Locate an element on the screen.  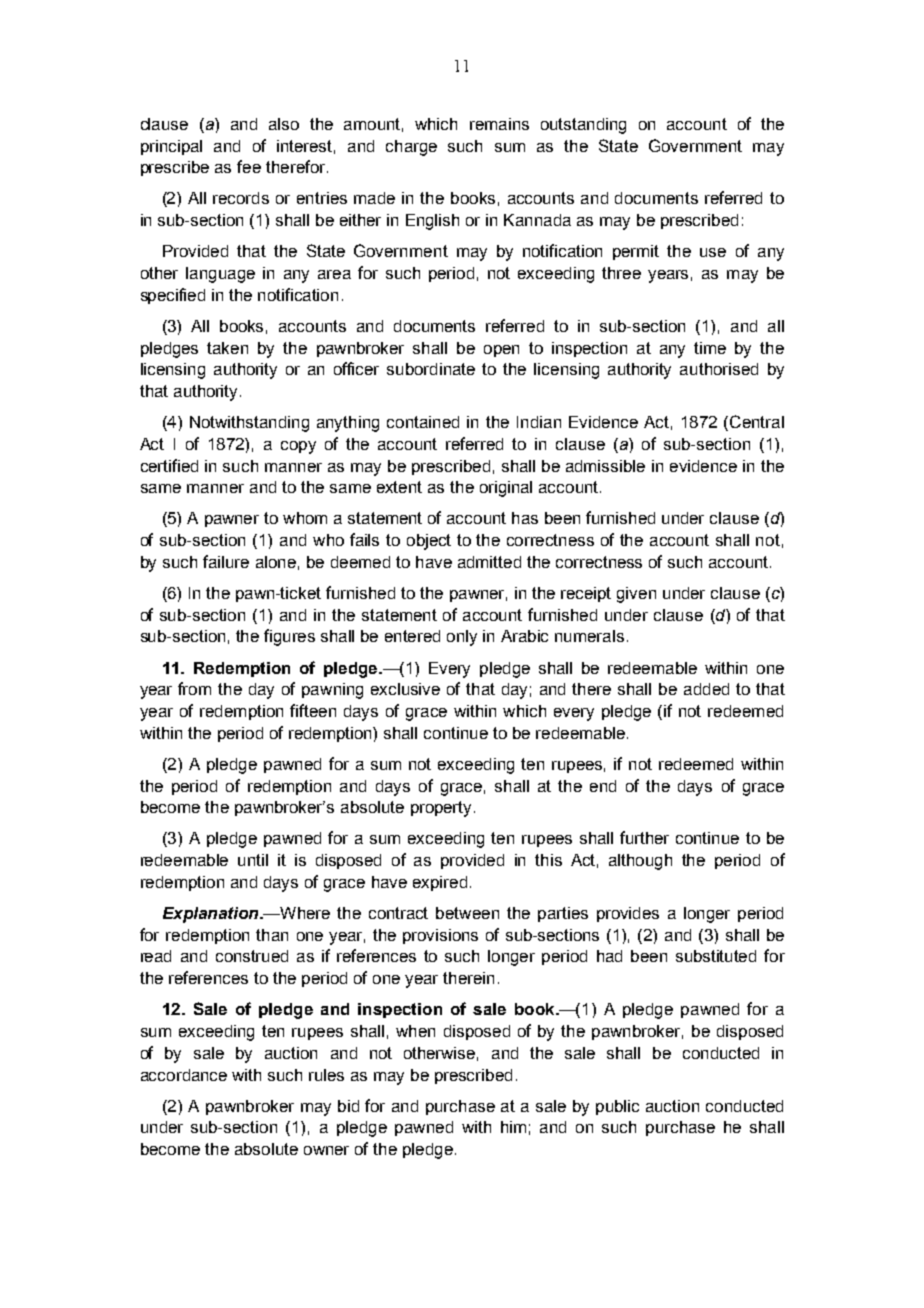
outstanding is located at coordinates (583, 126).
